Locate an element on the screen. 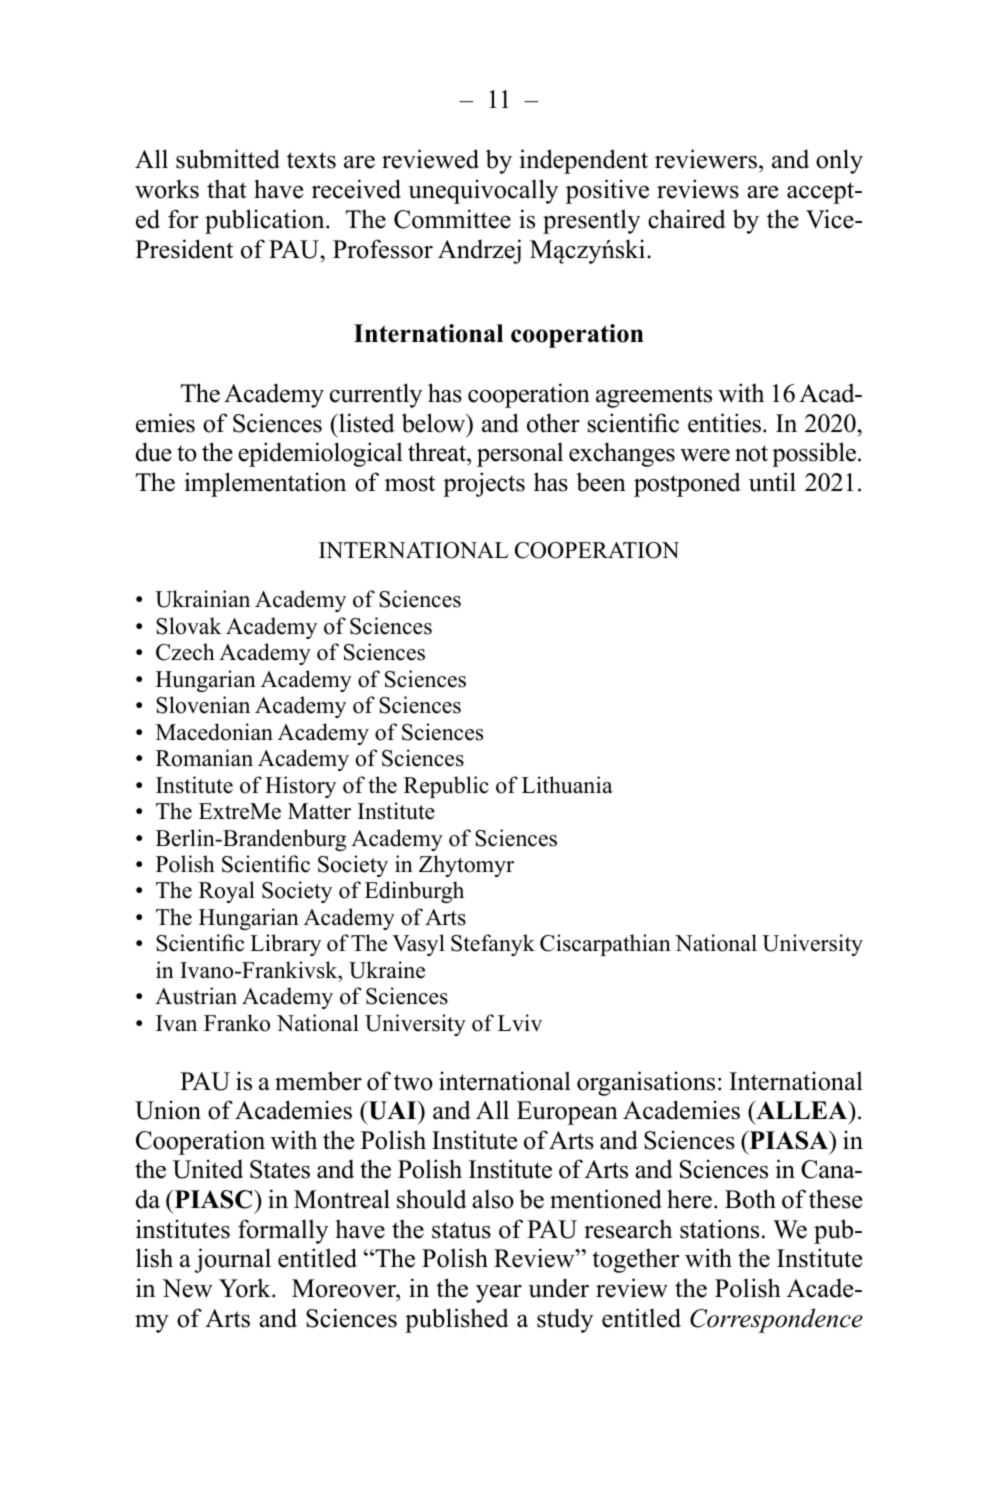 The image size is (998, 1500). York is located at coordinates (246, 1288).
